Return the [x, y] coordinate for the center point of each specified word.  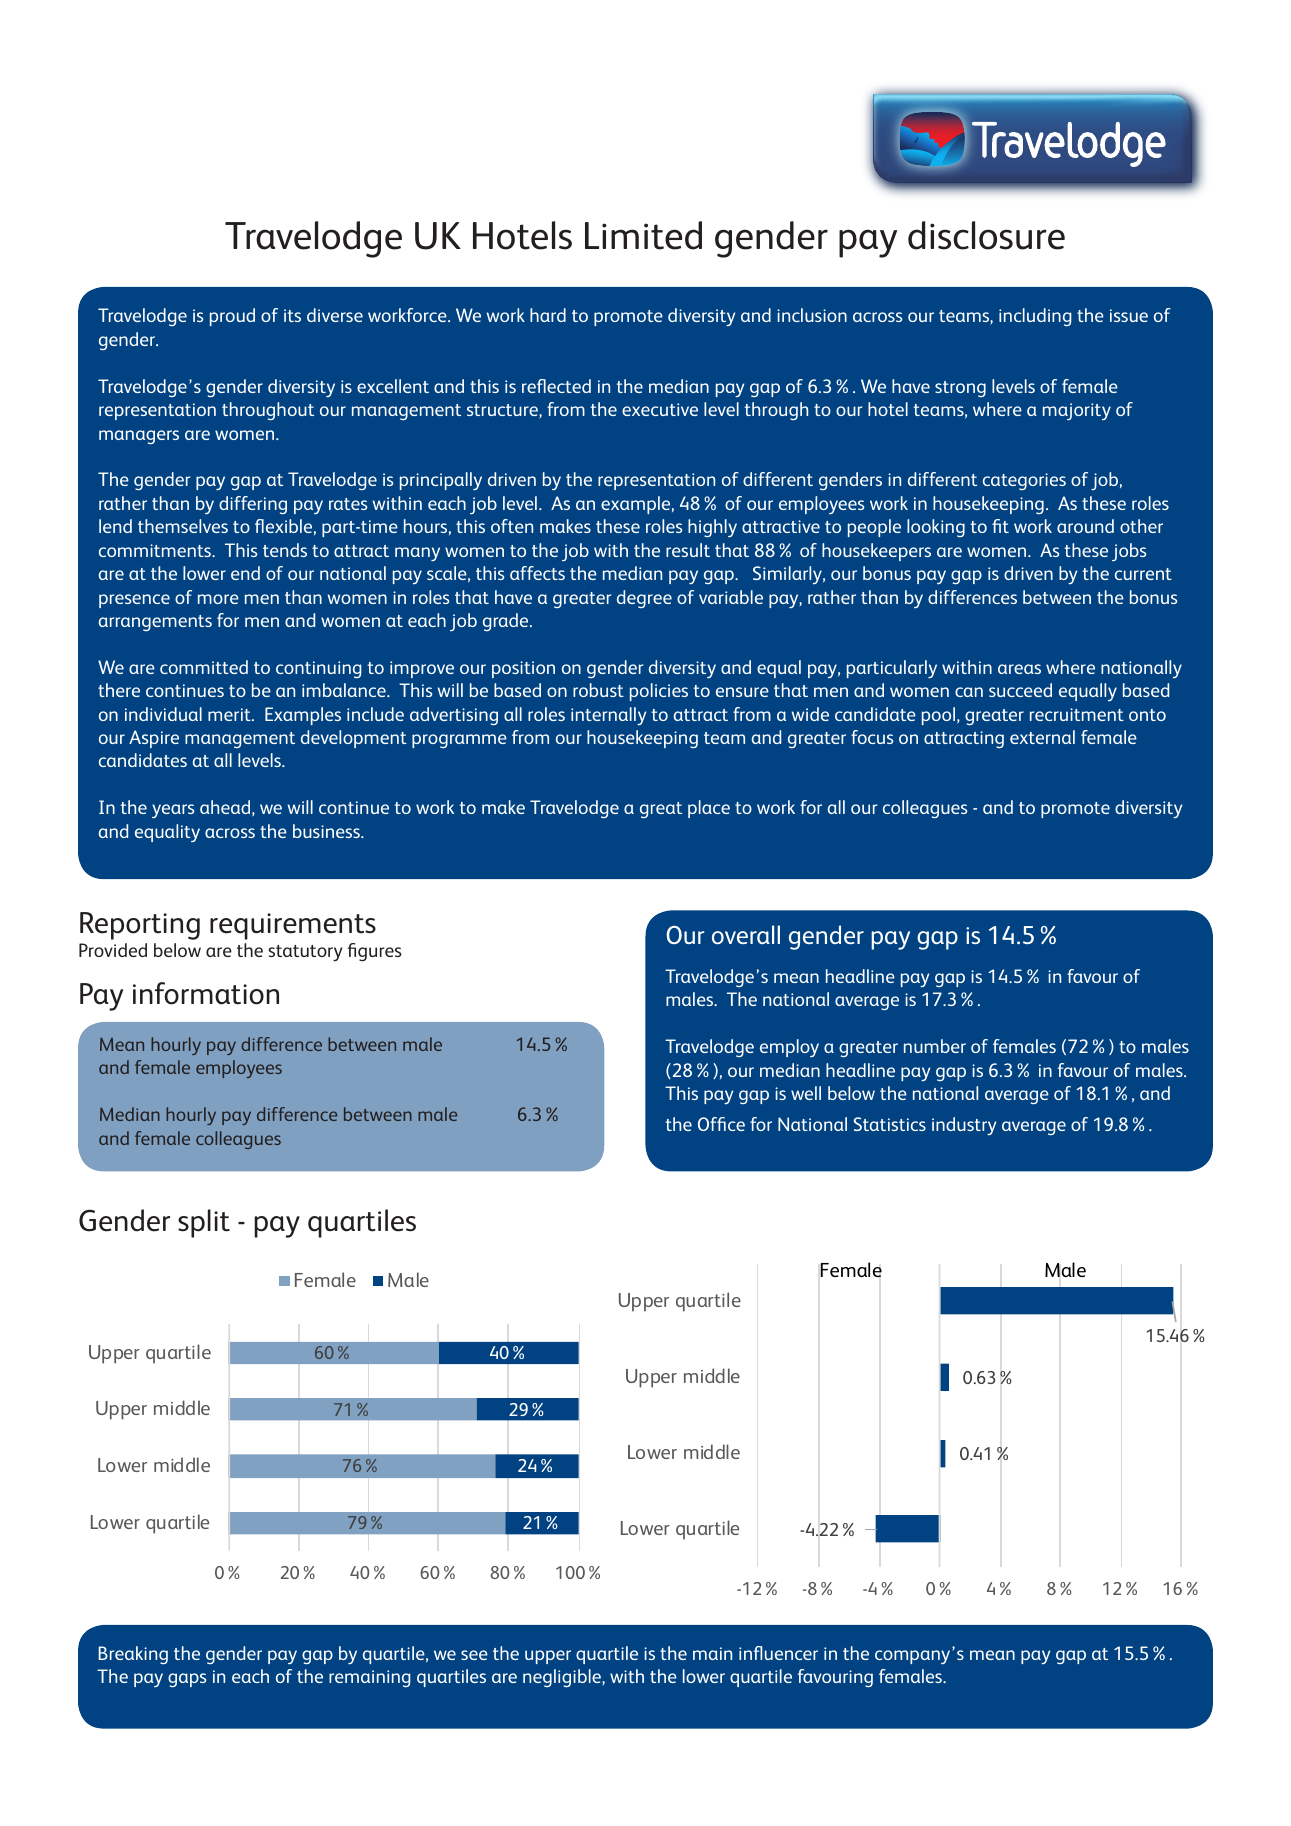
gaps [187, 1680]
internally [608, 716]
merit [230, 714]
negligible [563, 1678]
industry [964, 1126]
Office [721, 1124]
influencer [778, 1653]
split [204, 1223]
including [1035, 317]
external [1042, 737]
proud [232, 317]
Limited [643, 235]
